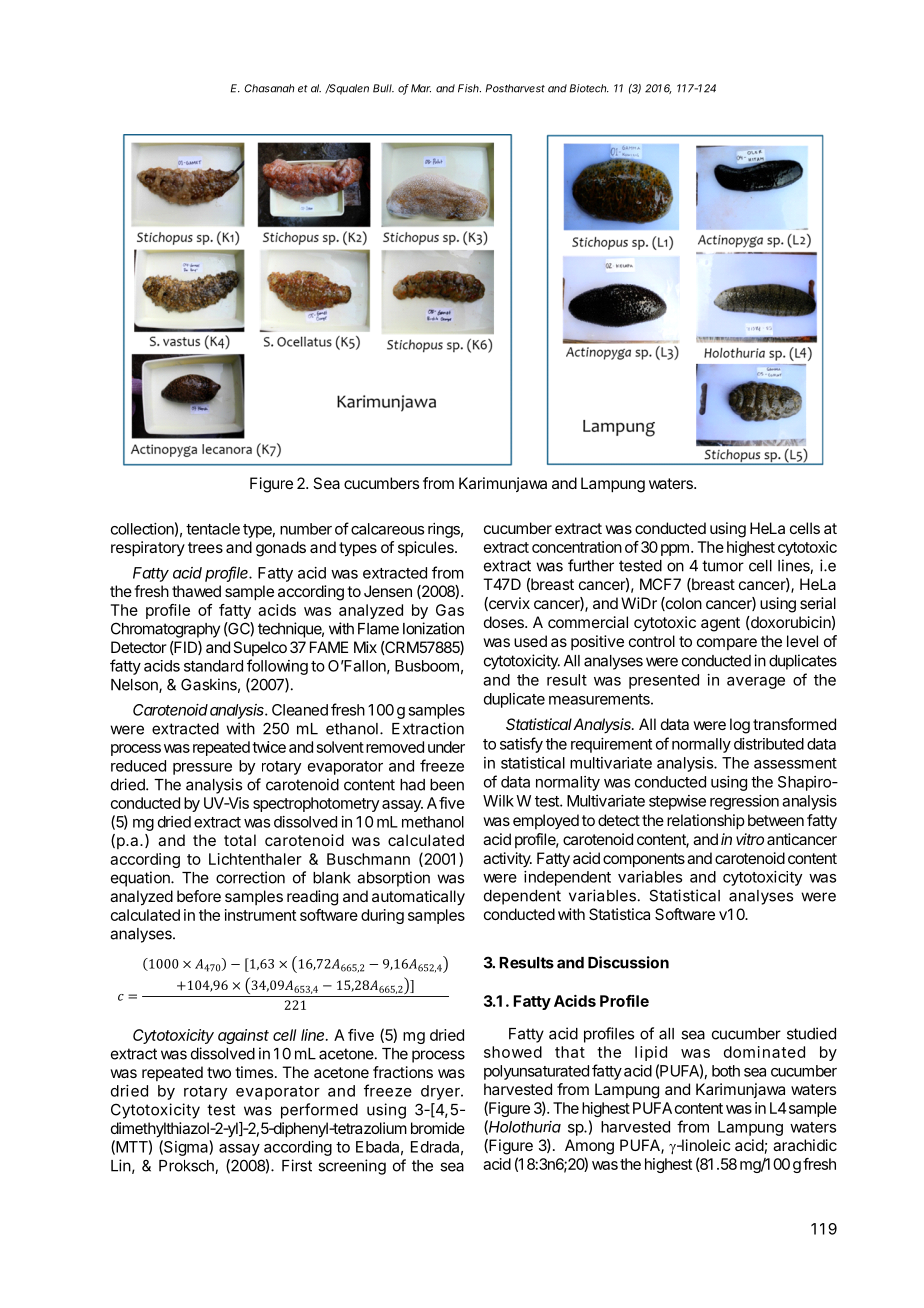 The image size is (924, 1308). What do you see at coordinates (219, 1072) in the image?
I see `two` at bounding box center [219, 1072].
